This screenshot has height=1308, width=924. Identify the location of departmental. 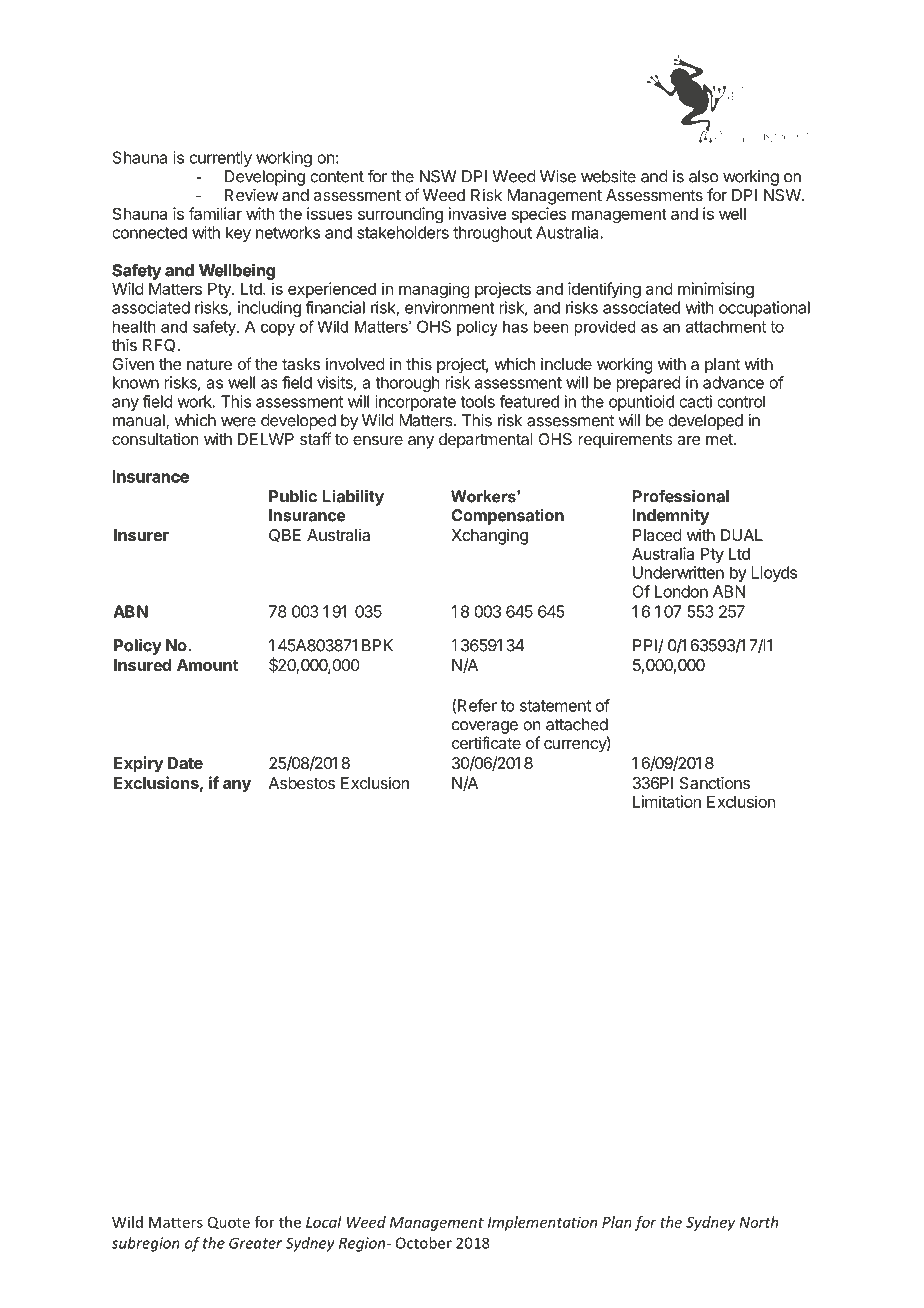
(486, 441).
